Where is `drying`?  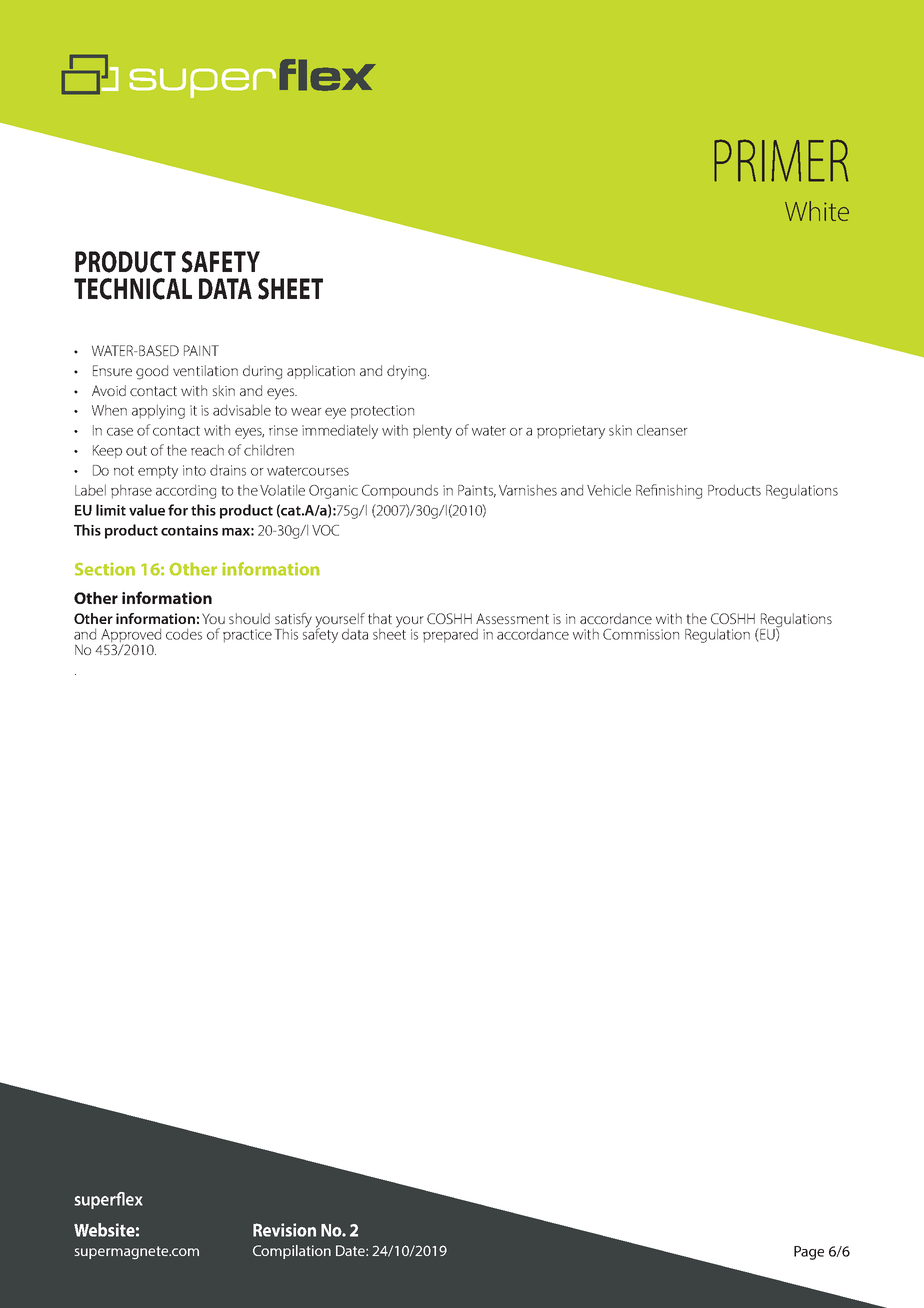 drying is located at coordinates (408, 372).
